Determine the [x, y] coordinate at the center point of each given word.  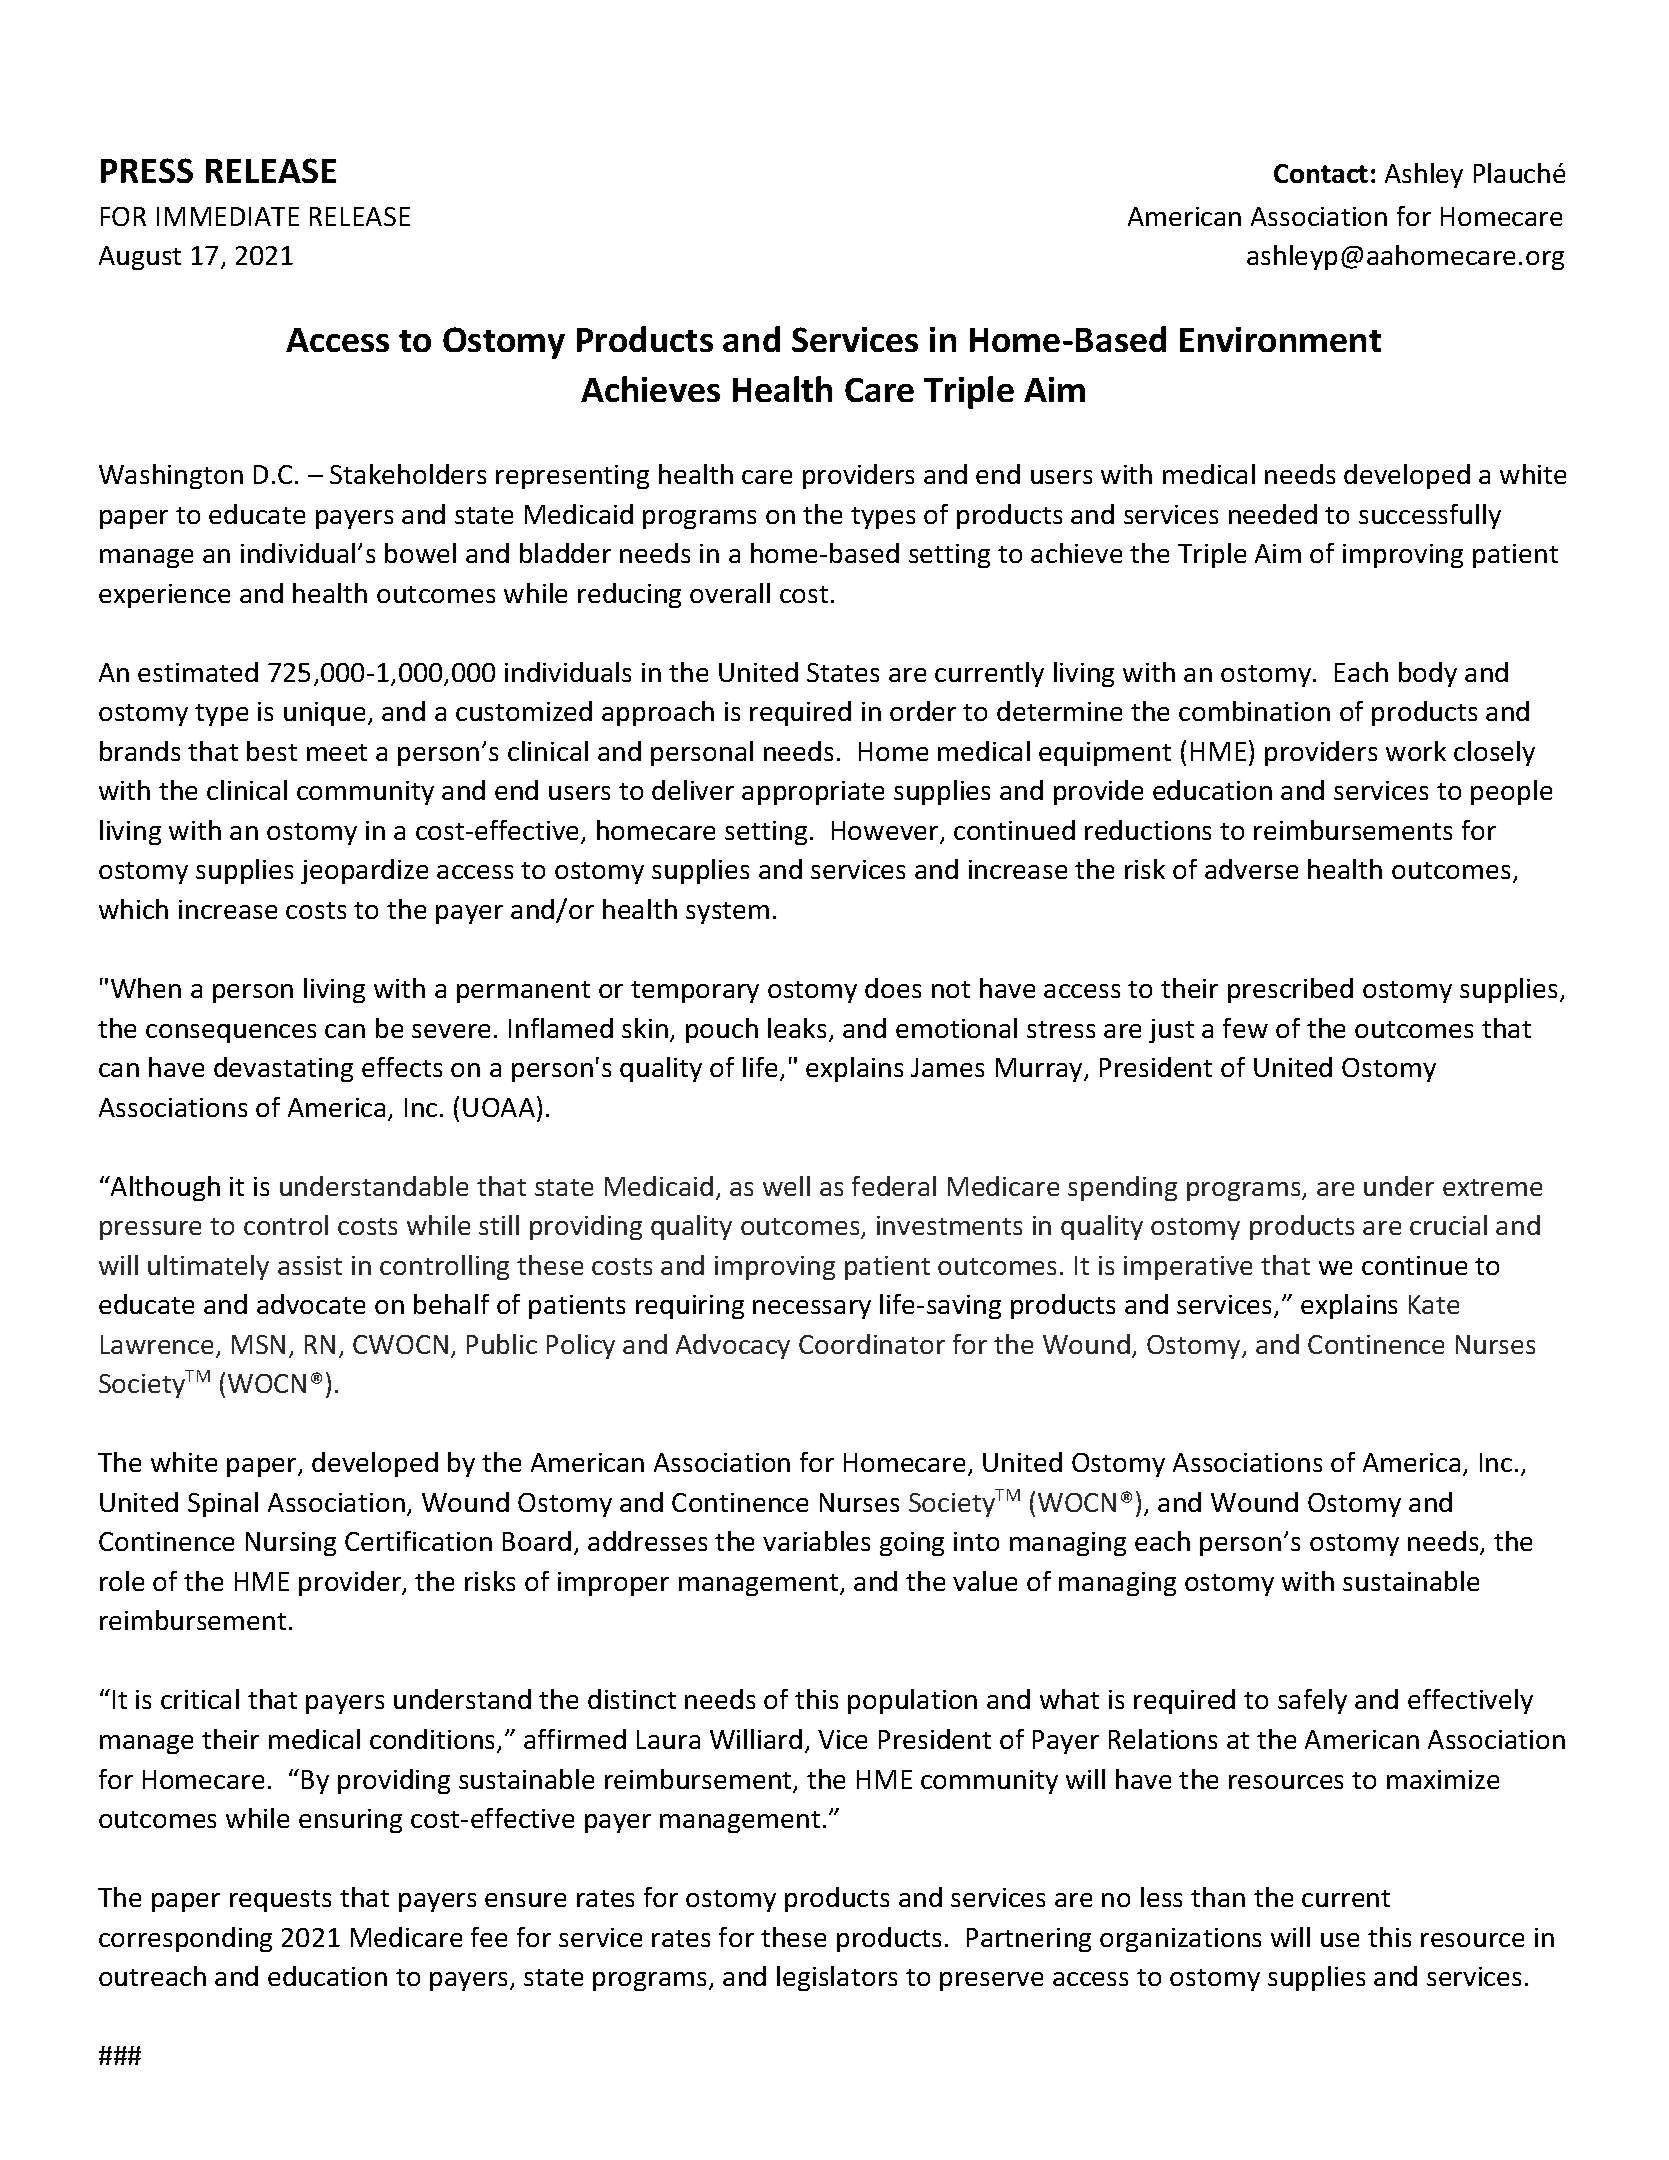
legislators [837, 1978]
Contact [1321, 173]
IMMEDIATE [228, 216]
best [272, 751]
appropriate [813, 793]
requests [280, 1901]
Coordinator [872, 1344]
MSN [258, 1344]
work [1416, 751]
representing [572, 477]
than [1218, 1897]
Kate [1434, 1304]
